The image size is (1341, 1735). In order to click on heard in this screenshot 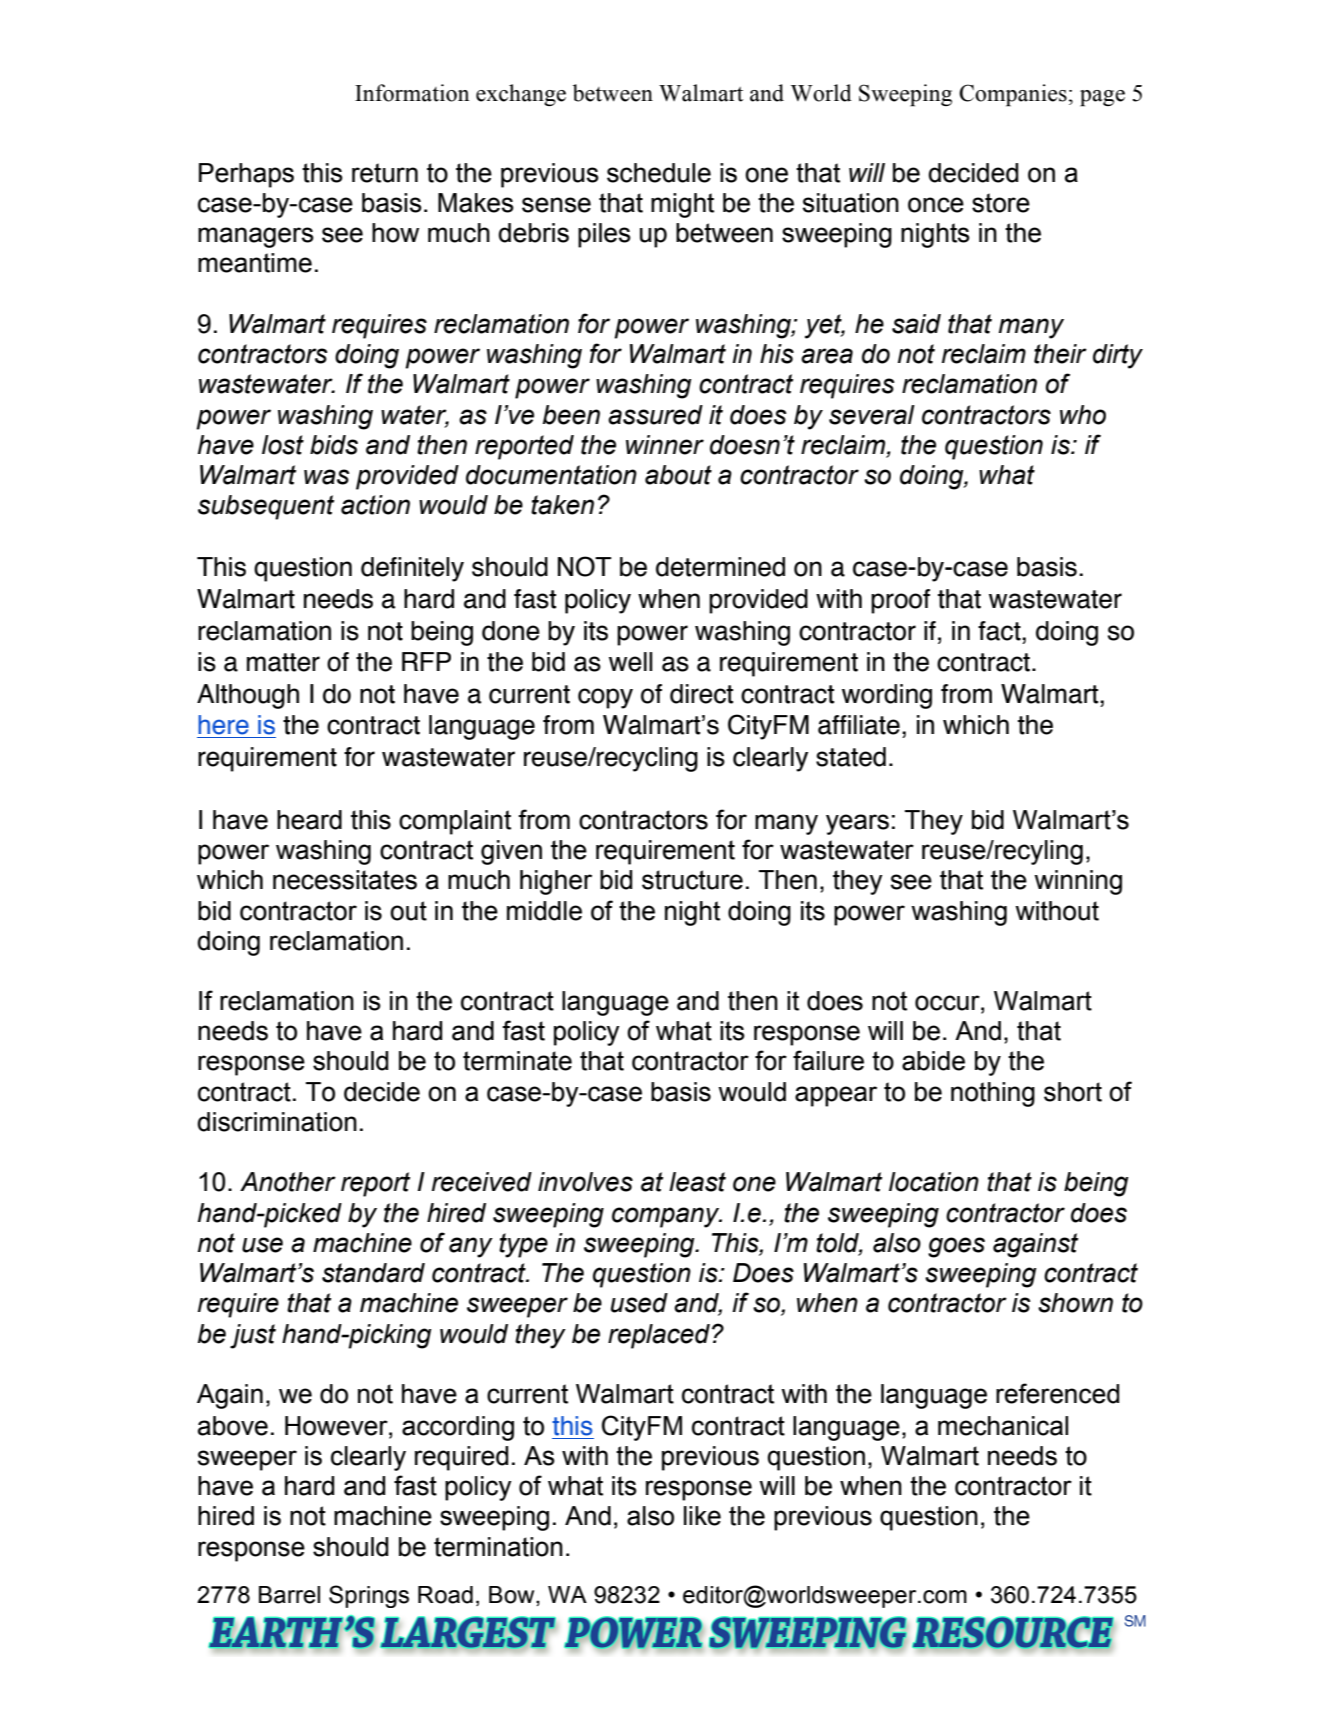, I will do `click(309, 820)`.
